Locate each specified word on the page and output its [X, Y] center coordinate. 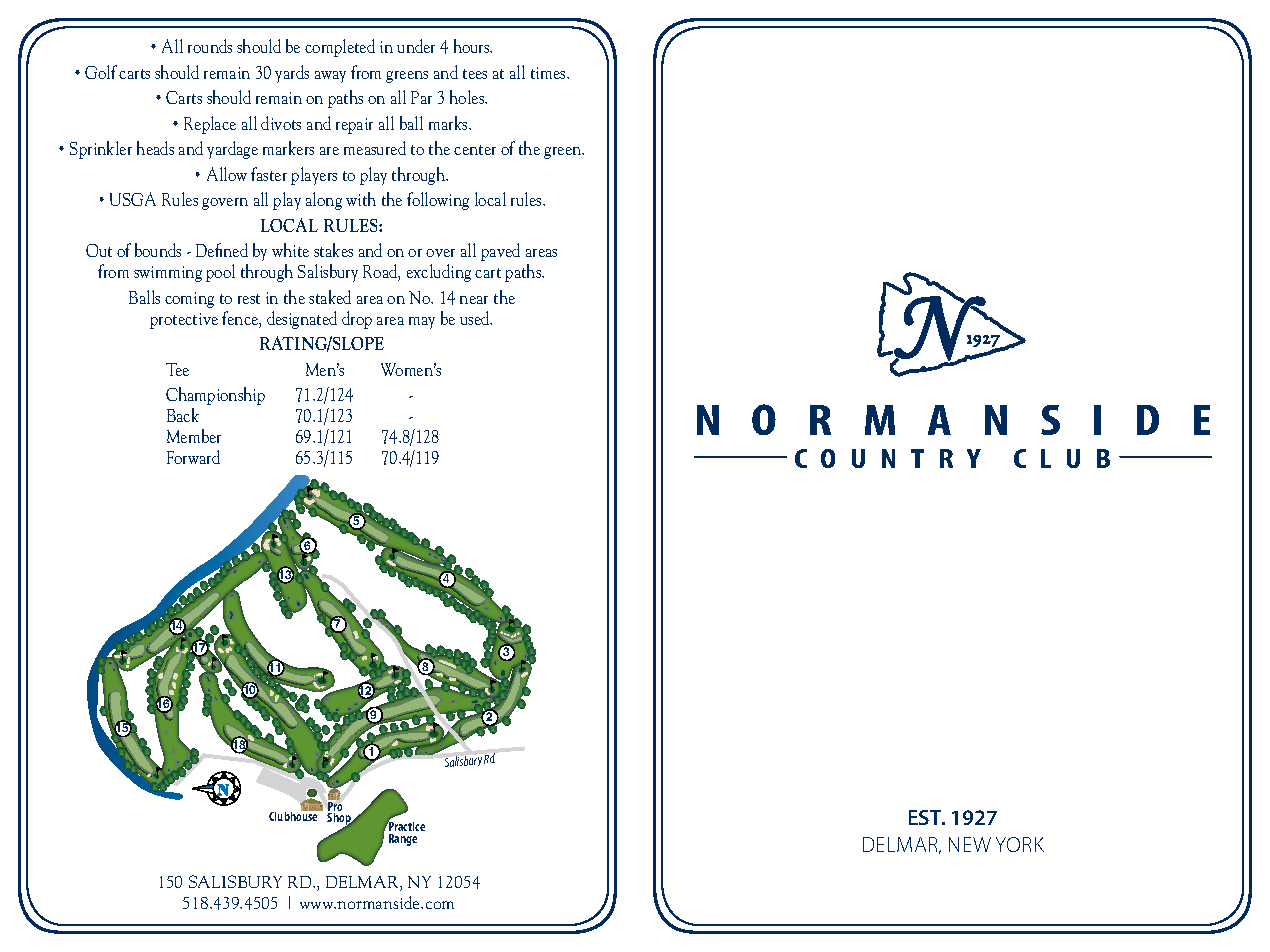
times [549, 73]
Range [403, 840]
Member [194, 436]
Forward [193, 457]
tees [475, 74]
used [476, 318]
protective [184, 321]
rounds [210, 46]
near [474, 300]
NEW [970, 844]
